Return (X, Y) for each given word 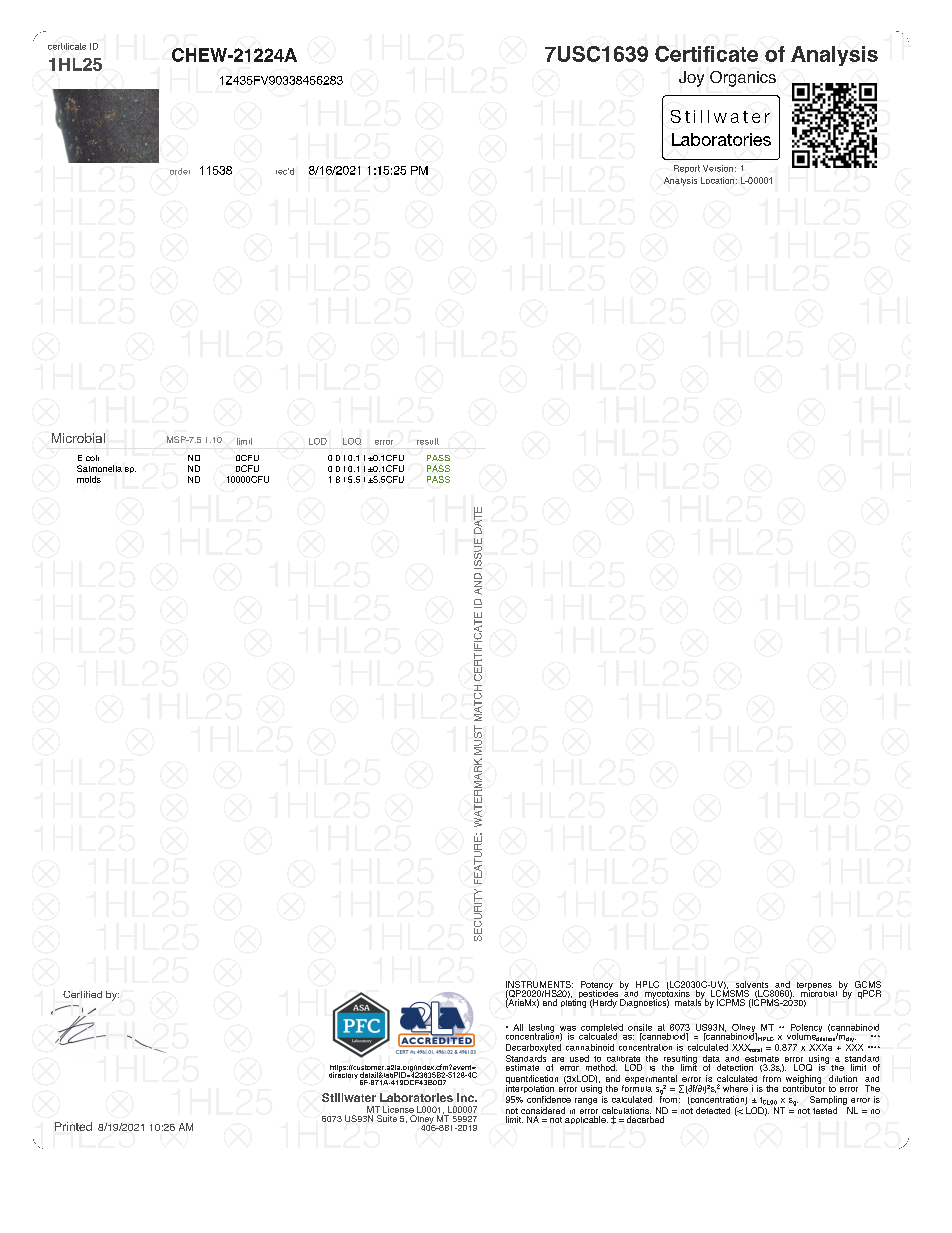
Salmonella (99, 468)
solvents (752, 984)
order (180, 171)
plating (573, 1002)
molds (89, 479)
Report (687, 169)
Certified (82, 994)
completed (602, 1029)
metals (689, 1001)
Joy (691, 79)
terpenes (814, 987)
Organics (743, 79)
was (568, 1028)
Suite (387, 1118)
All (518, 1027)
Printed (73, 1126)
